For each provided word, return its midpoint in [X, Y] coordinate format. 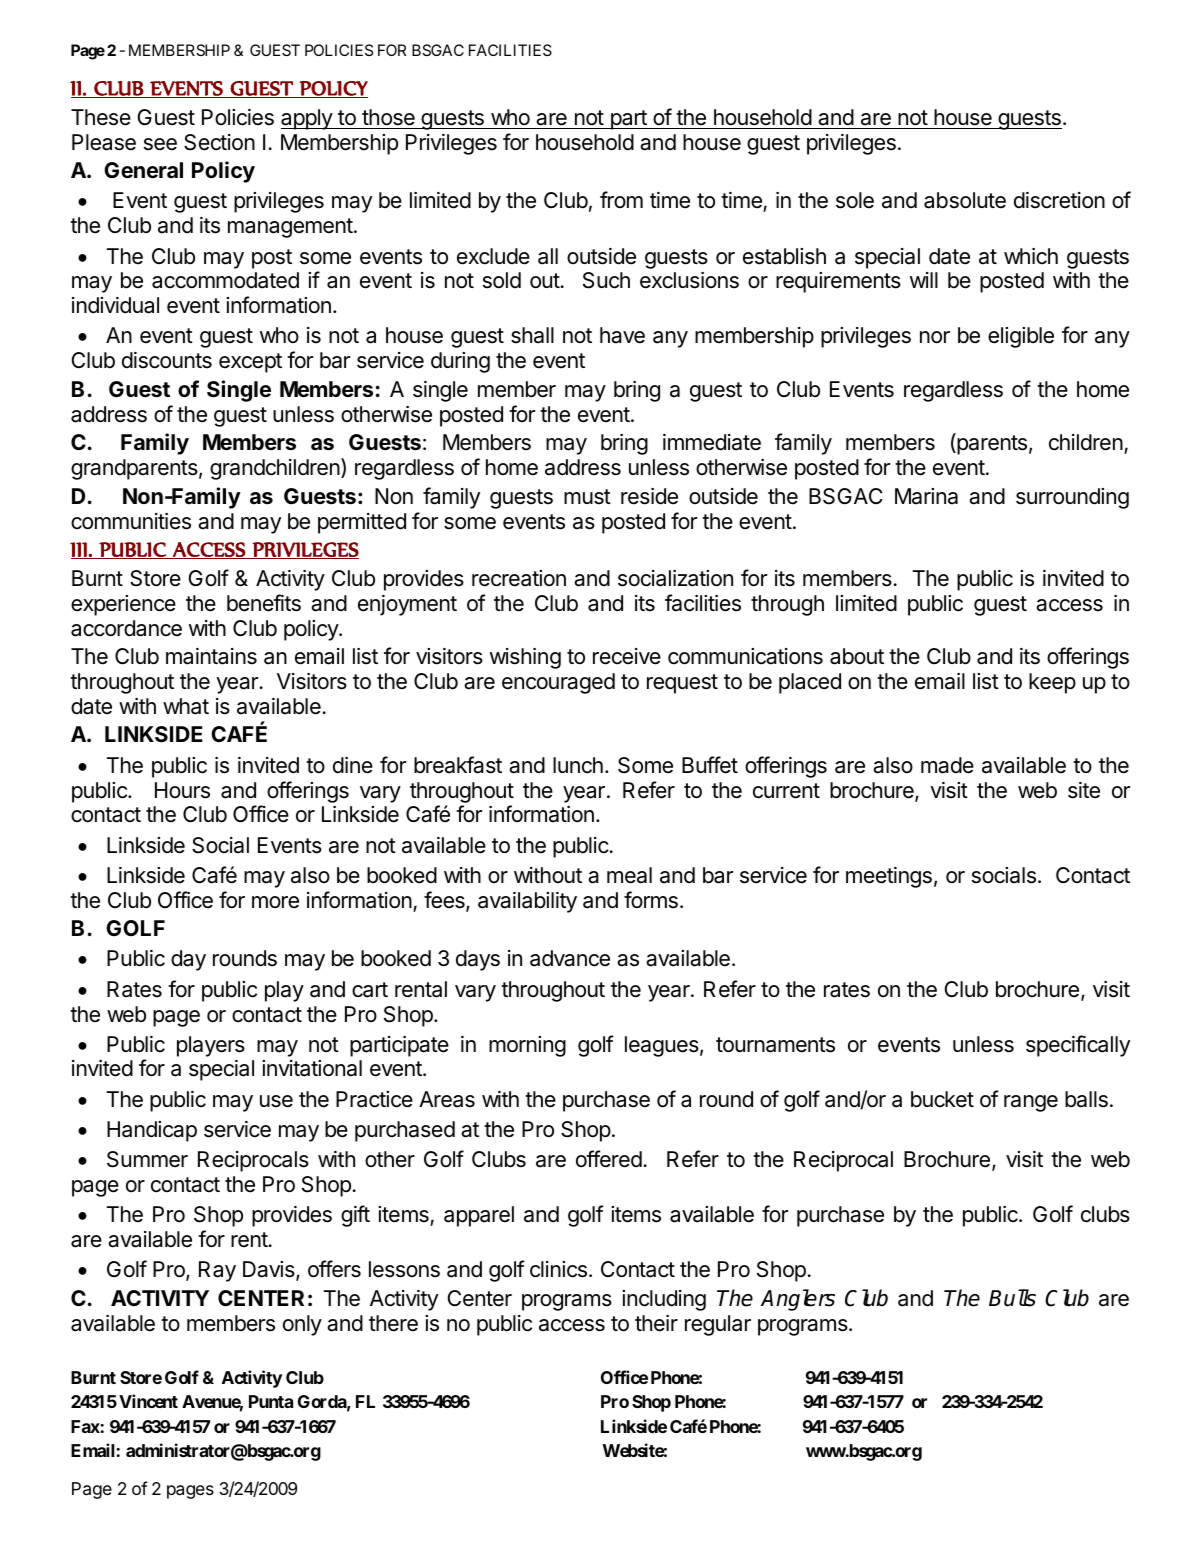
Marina [926, 496]
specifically [1078, 1046]
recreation [519, 578]
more [275, 902]
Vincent [148, 1401]
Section [219, 142]
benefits [264, 603]
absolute [965, 200]
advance [570, 958]
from [621, 199]
